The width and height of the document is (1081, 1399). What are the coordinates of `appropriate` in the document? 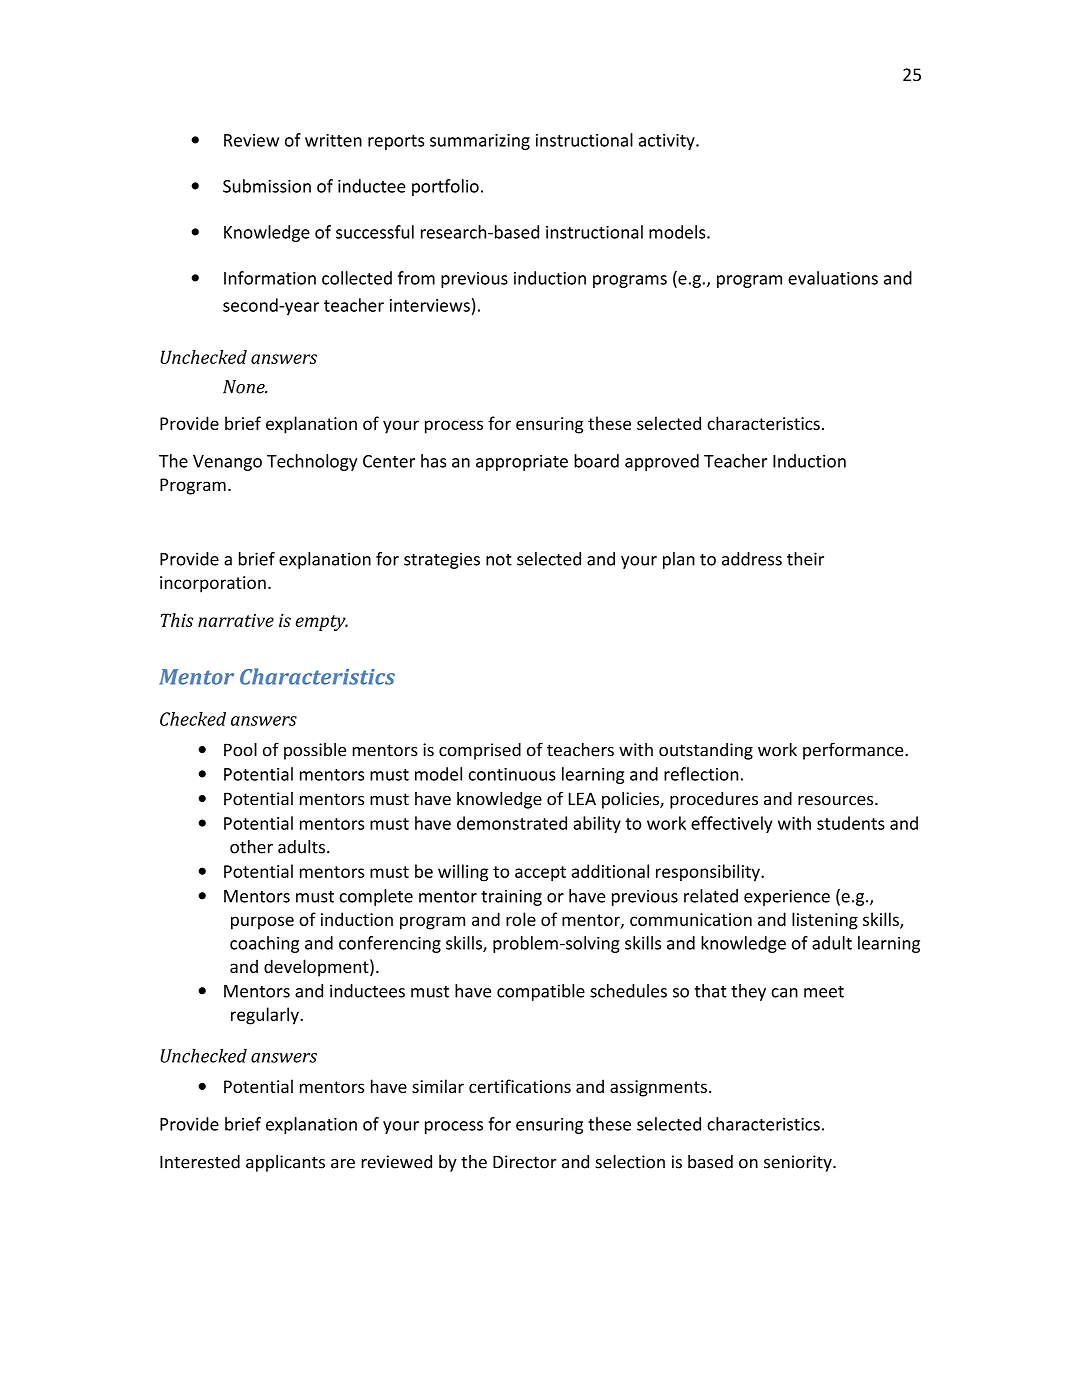 It's located at (522, 462).
